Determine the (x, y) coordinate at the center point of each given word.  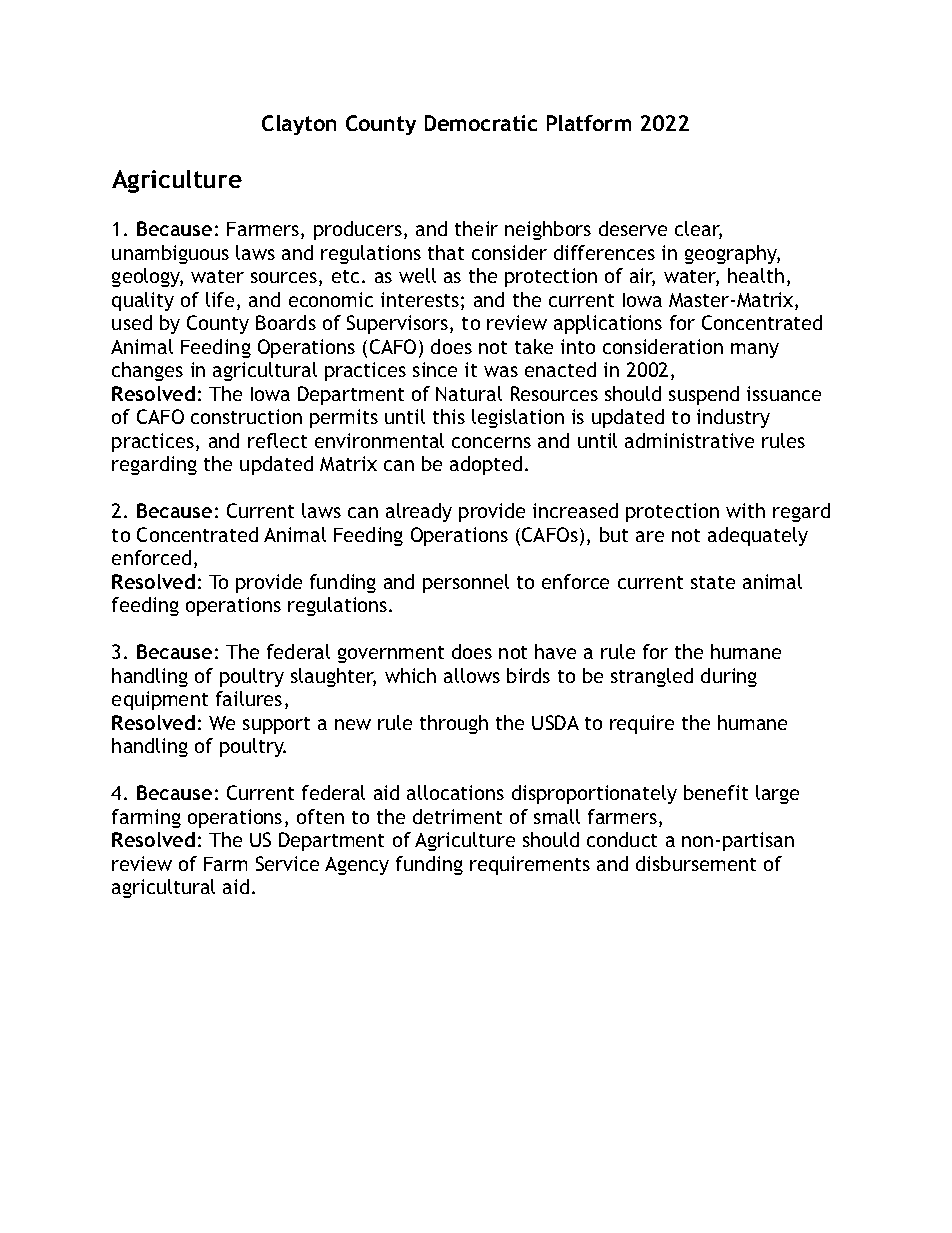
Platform (589, 123)
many (755, 350)
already (419, 512)
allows (472, 675)
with (745, 510)
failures (249, 698)
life (220, 299)
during (729, 677)
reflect (277, 440)
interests (420, 299)
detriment (457, 816)
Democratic (481, 123)
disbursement (696, 863)
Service (287, 863)
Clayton (299, 125)
